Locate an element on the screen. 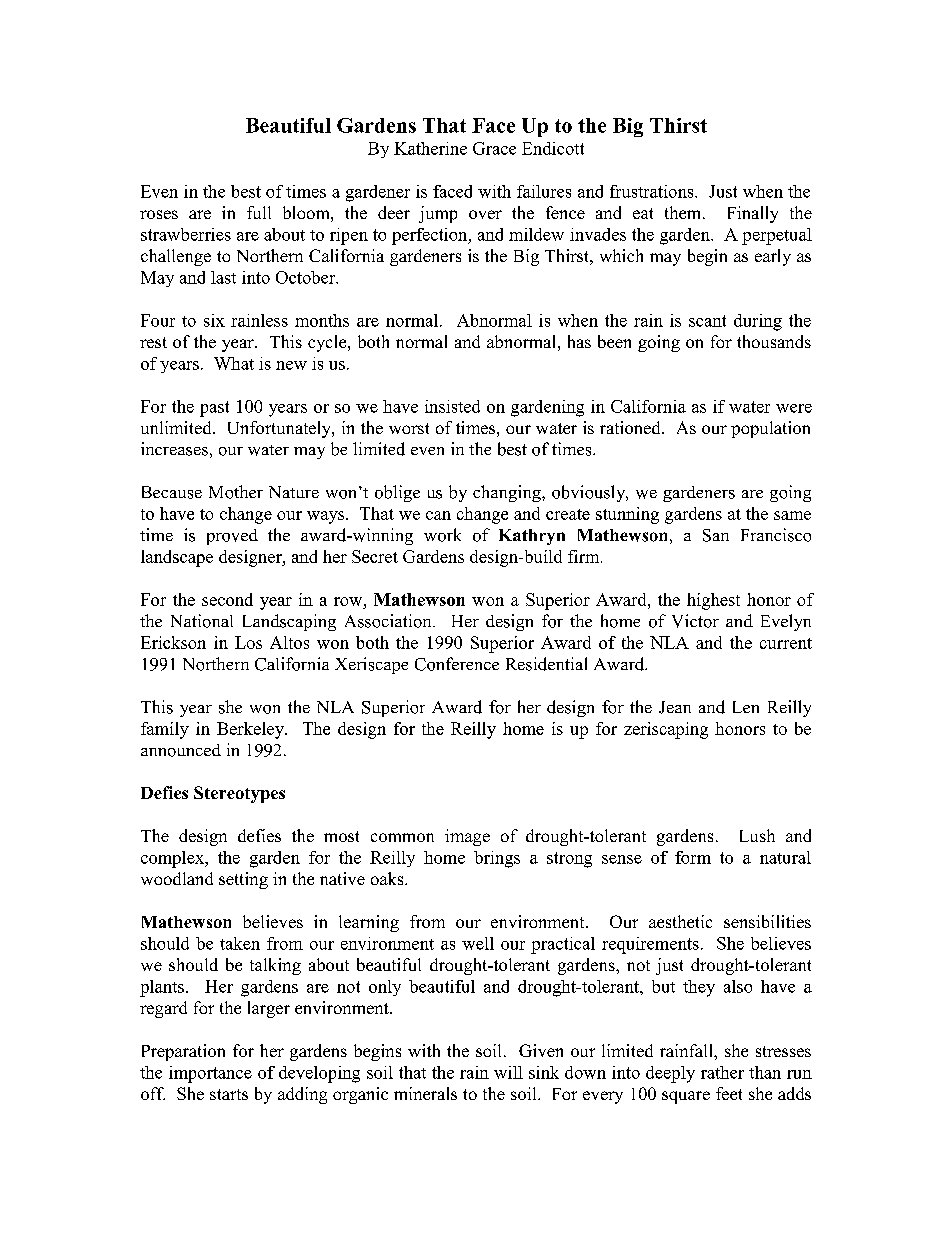  National is located at coordinates (202, 621).
